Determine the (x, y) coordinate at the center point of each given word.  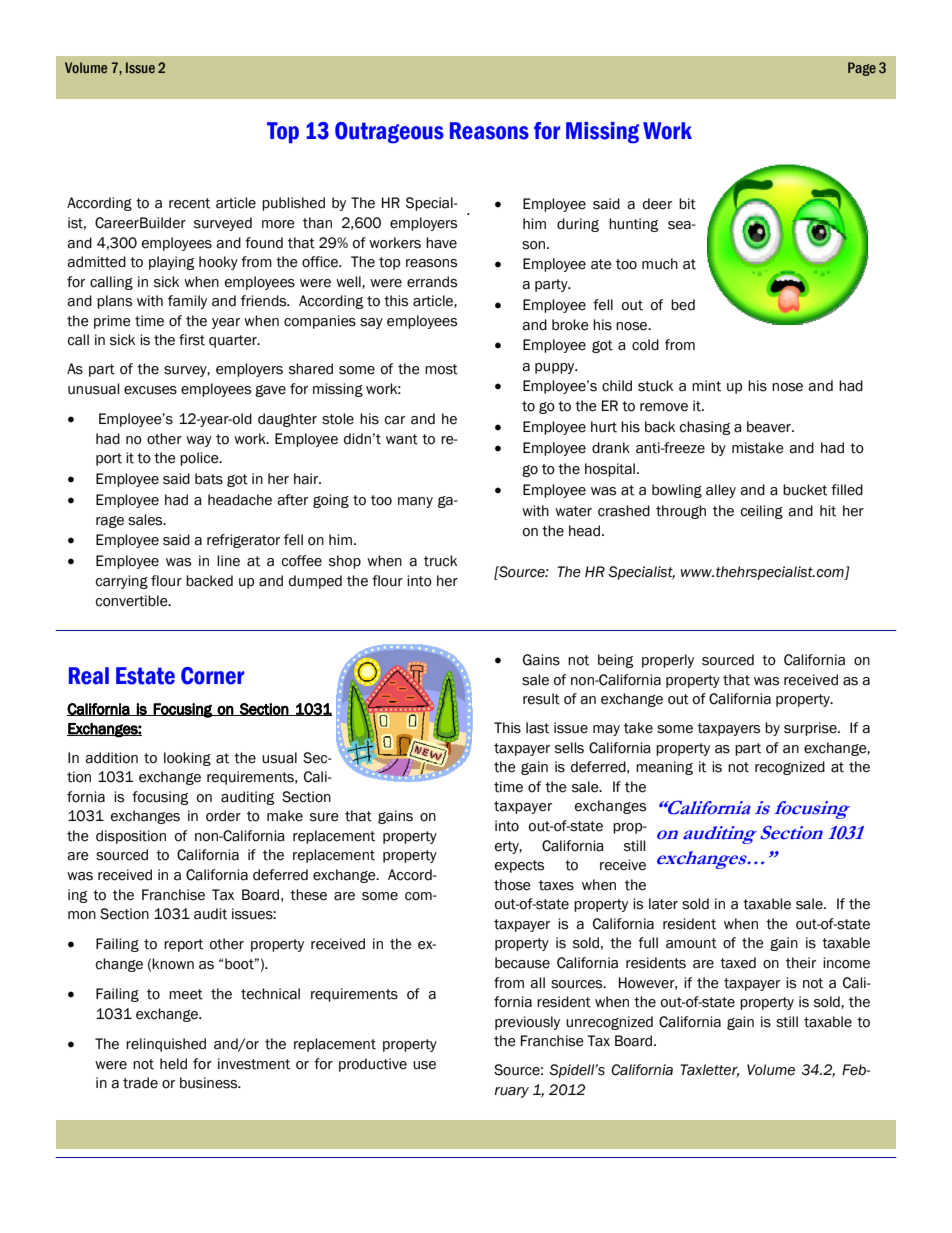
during (578, 225)
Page (862, 69)
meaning (664, 768)
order (223, 816)
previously (527, 1023)
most (441, 369)
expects (519, 866)
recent (189, 203)
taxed (738, 963)
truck (440, 561)
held (173, 1064)
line (228, 561)
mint (706, 386)
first (192, 340)
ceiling (762, 512)
